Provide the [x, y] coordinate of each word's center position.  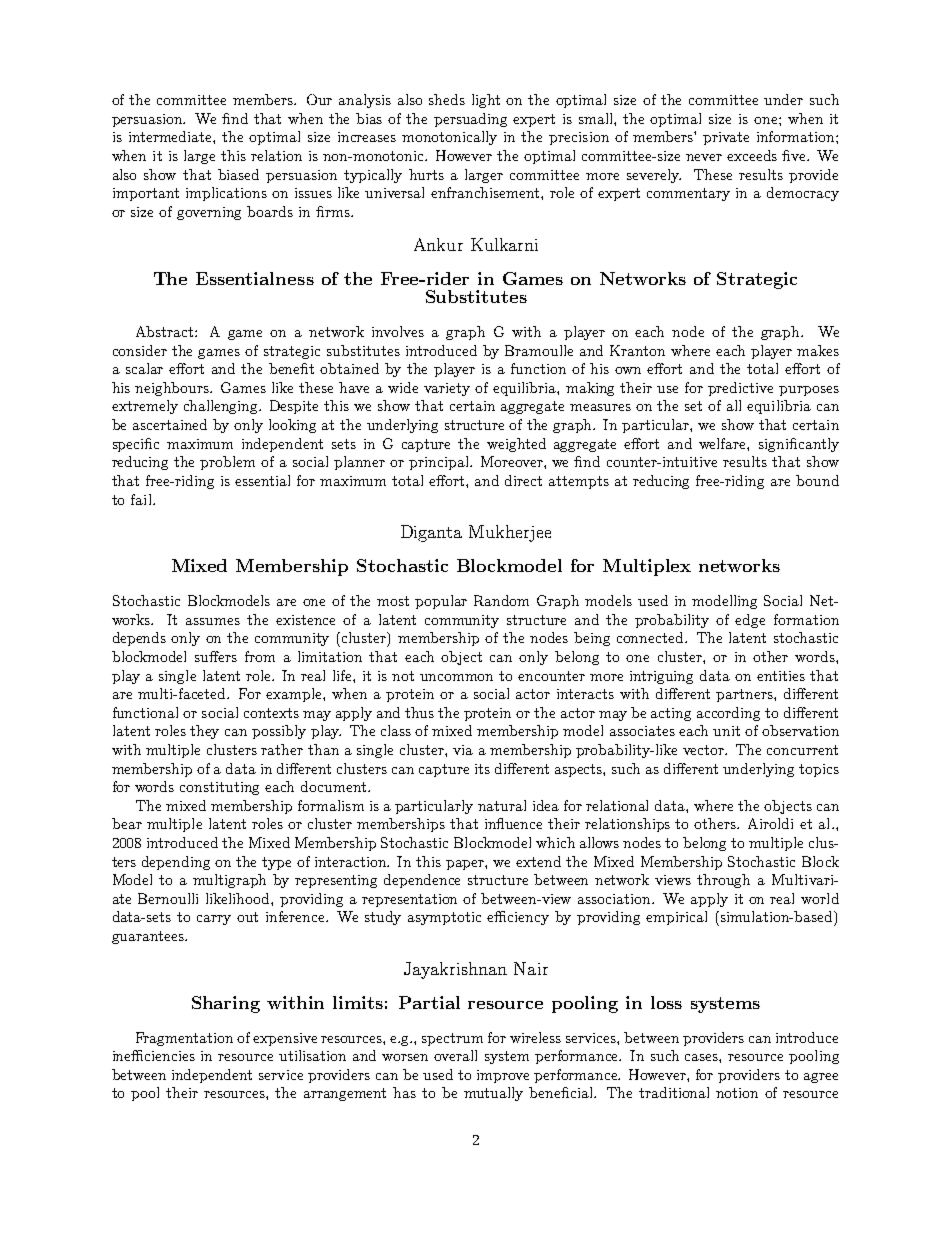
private [726, 138]
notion [737, 1093]
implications [226, 194]
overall [455, 1055]
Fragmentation [184, 1039]
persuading [470, 120]
